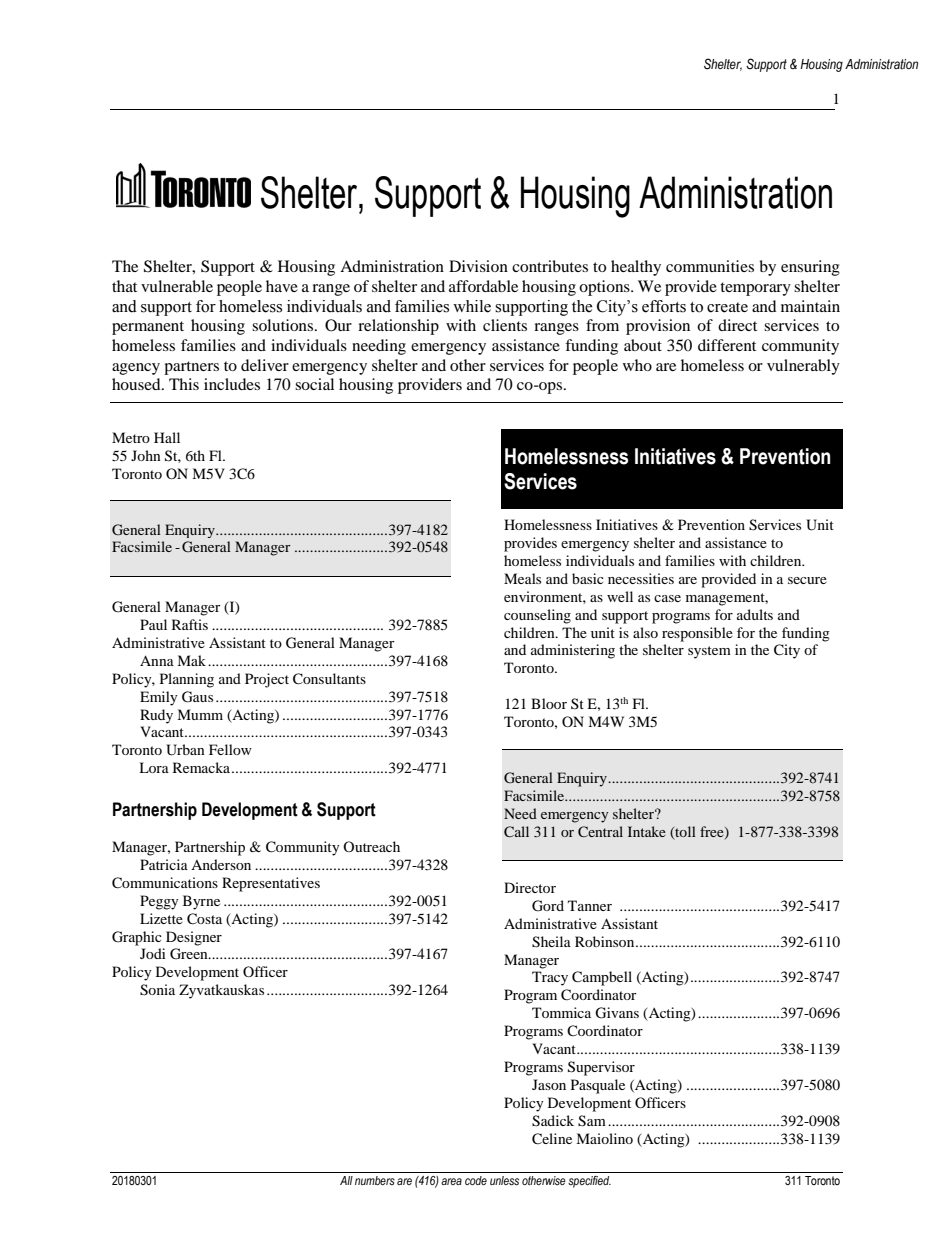  I want to click on John, so click(146, 455).
